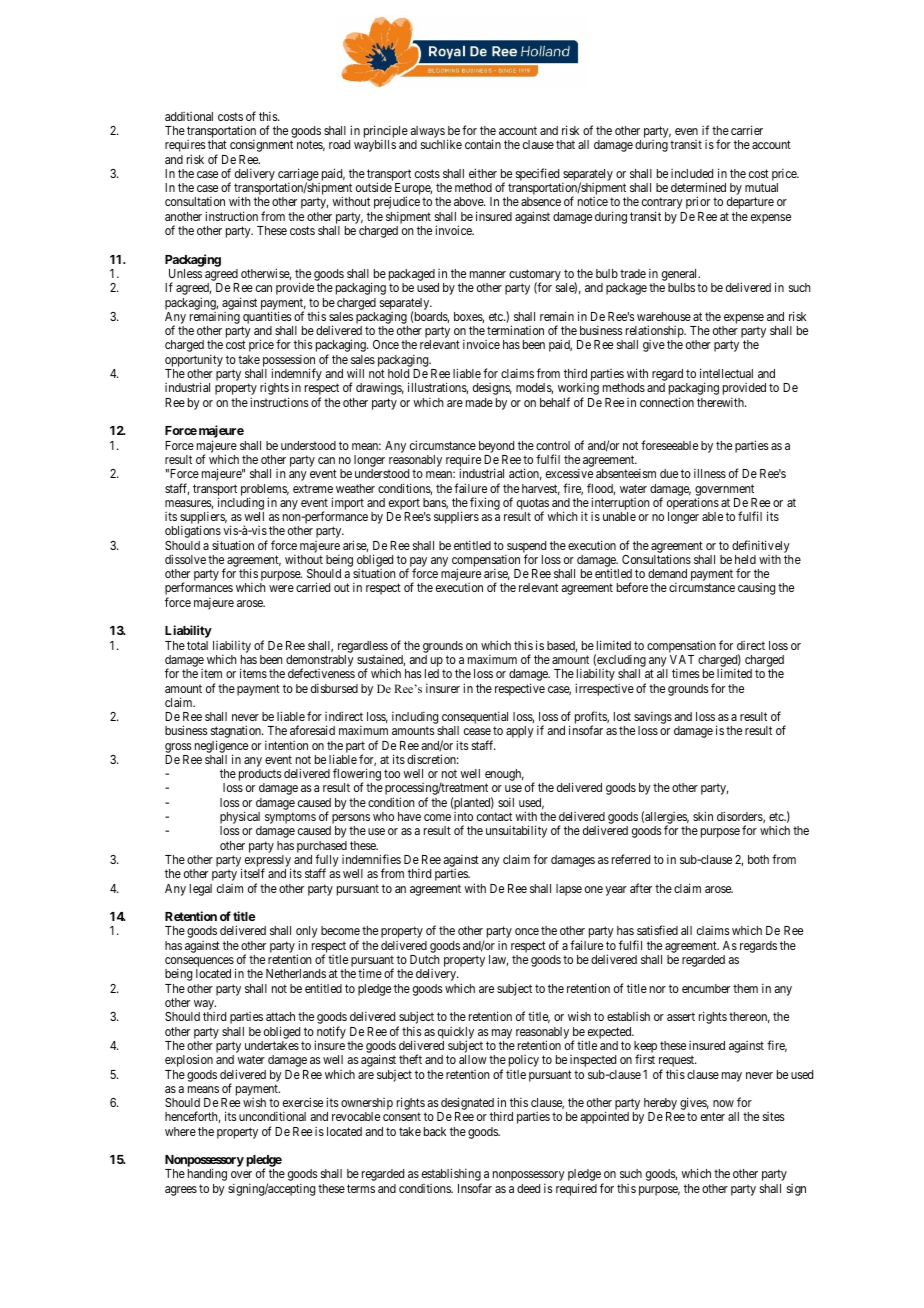  Describe the element at coordinates (435, 1131) in the image. I see `back` at that location.
